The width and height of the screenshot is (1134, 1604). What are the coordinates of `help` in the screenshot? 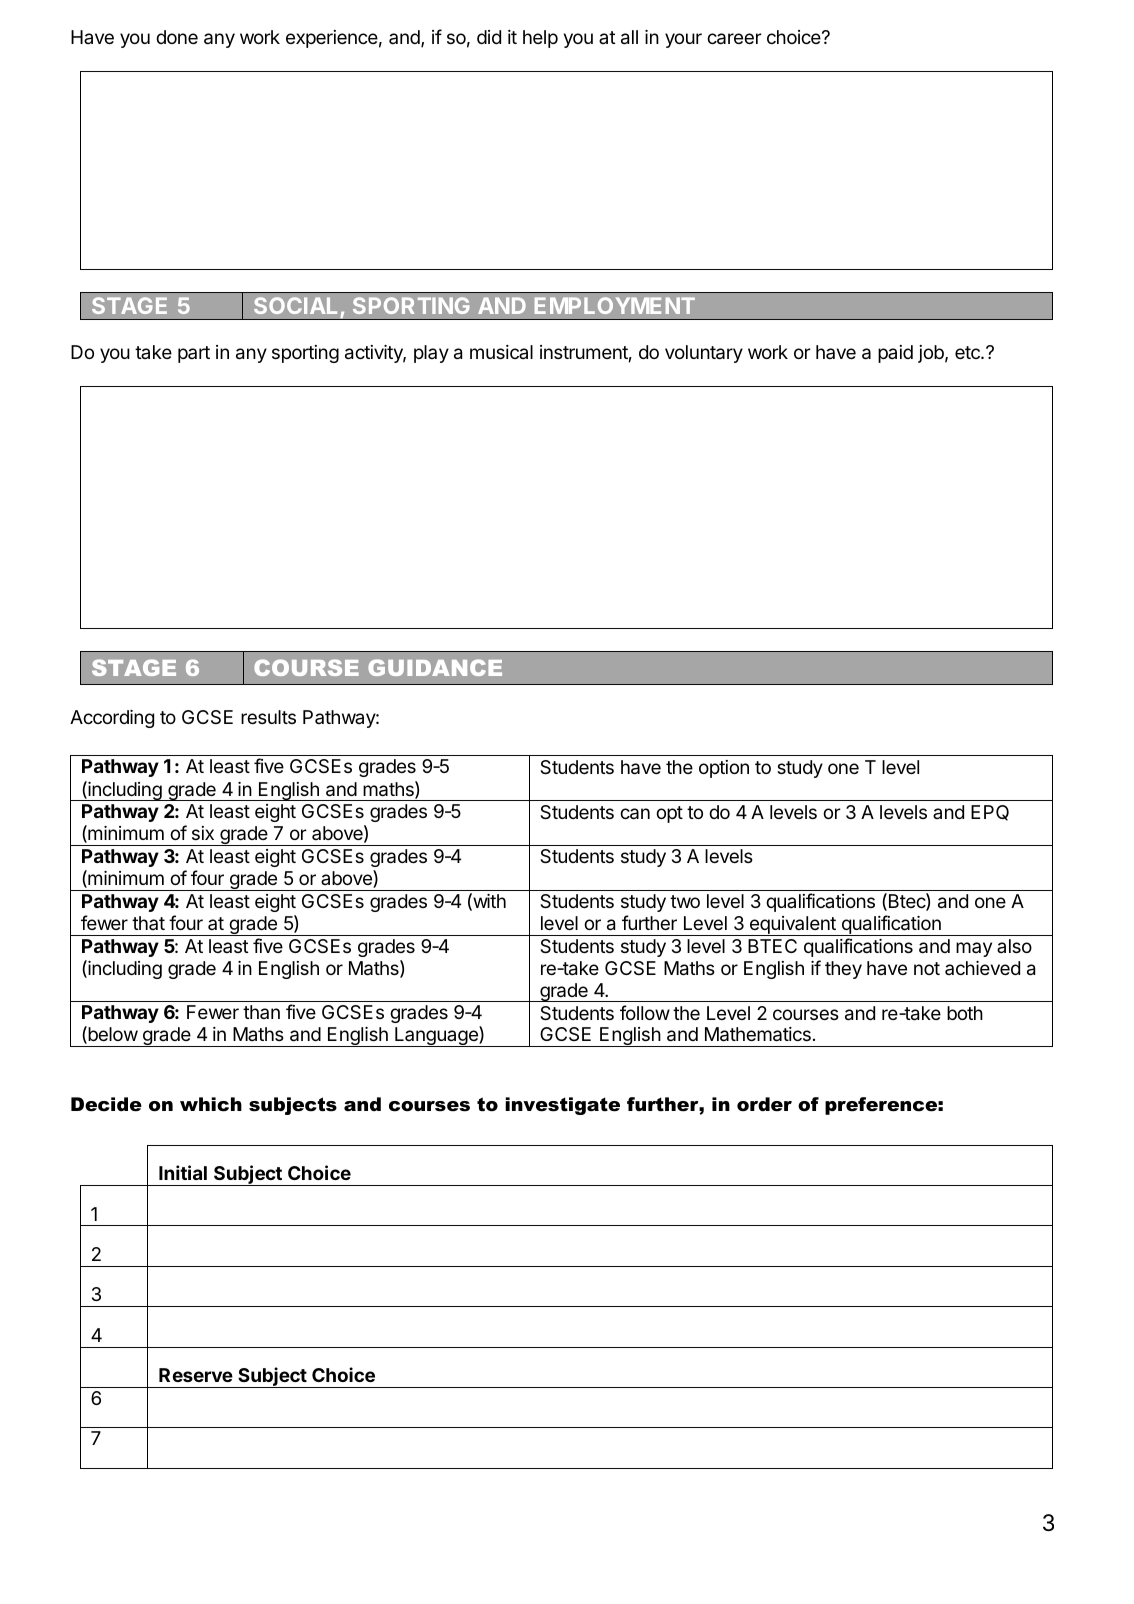 It's located at (540, 39).
